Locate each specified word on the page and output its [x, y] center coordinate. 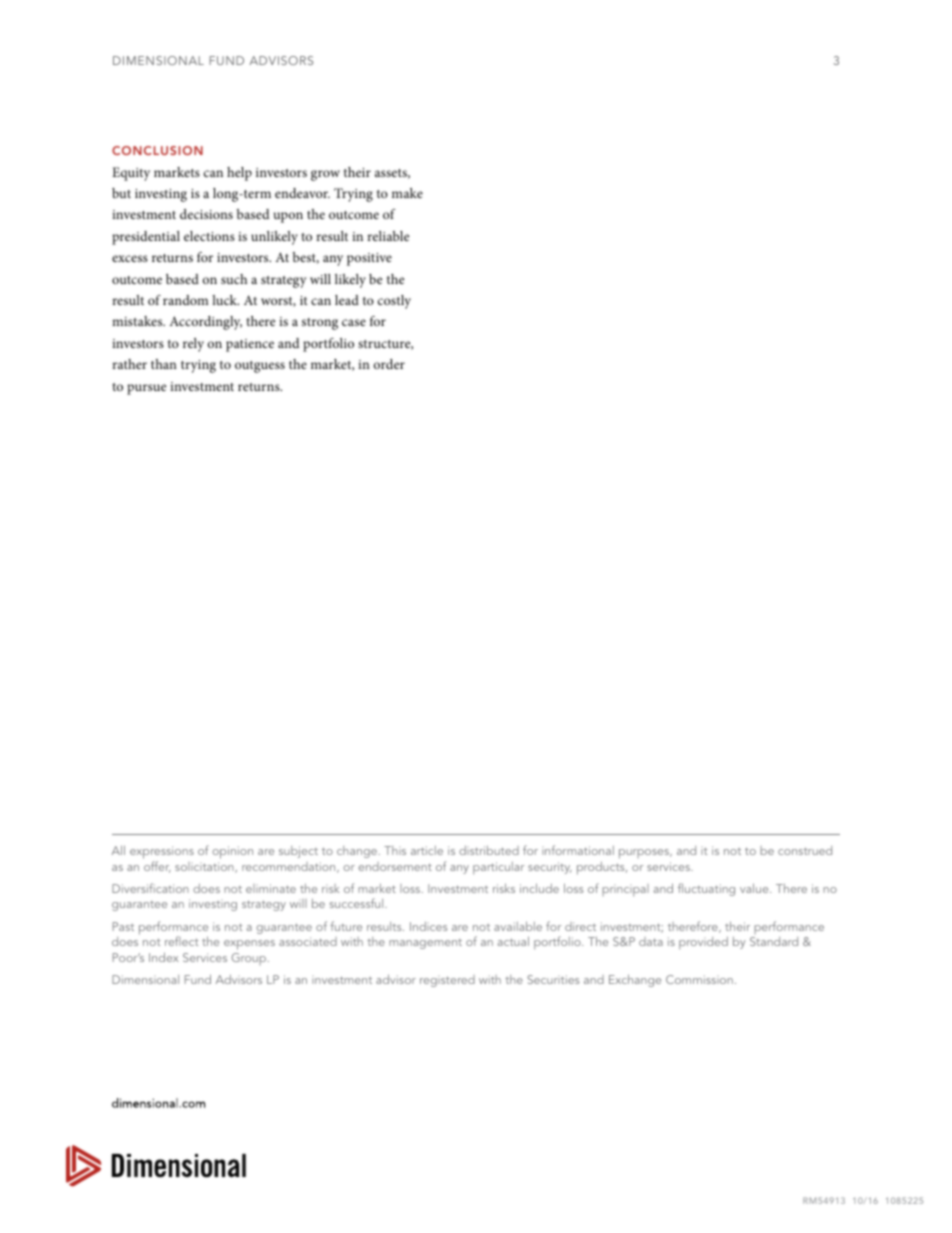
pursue [146, 389]
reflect [181, 941]
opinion [233, 852]
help [239, 174]
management [425, 944]
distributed [489, 850]
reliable [388, 236]
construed [805, 850]
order [389, 364]
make [407, 193]
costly [394, 302]
